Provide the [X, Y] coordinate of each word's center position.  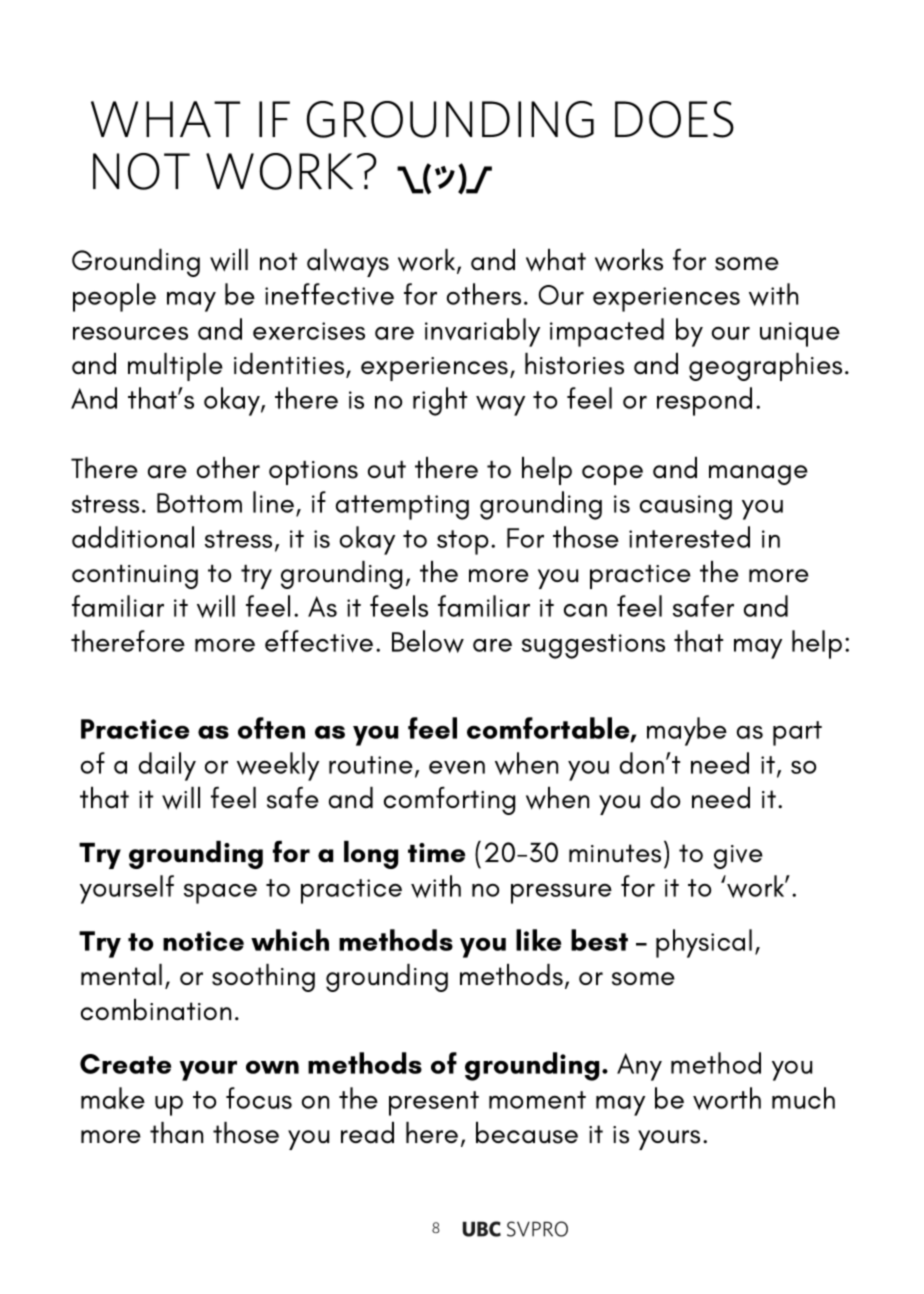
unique [800, 334]
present [434, 1103]
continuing [135, 577]
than [176, 1133]
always [348, 263]
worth [727, 1098]
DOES [674, 119]
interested [689, 537]
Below [428, 641]
